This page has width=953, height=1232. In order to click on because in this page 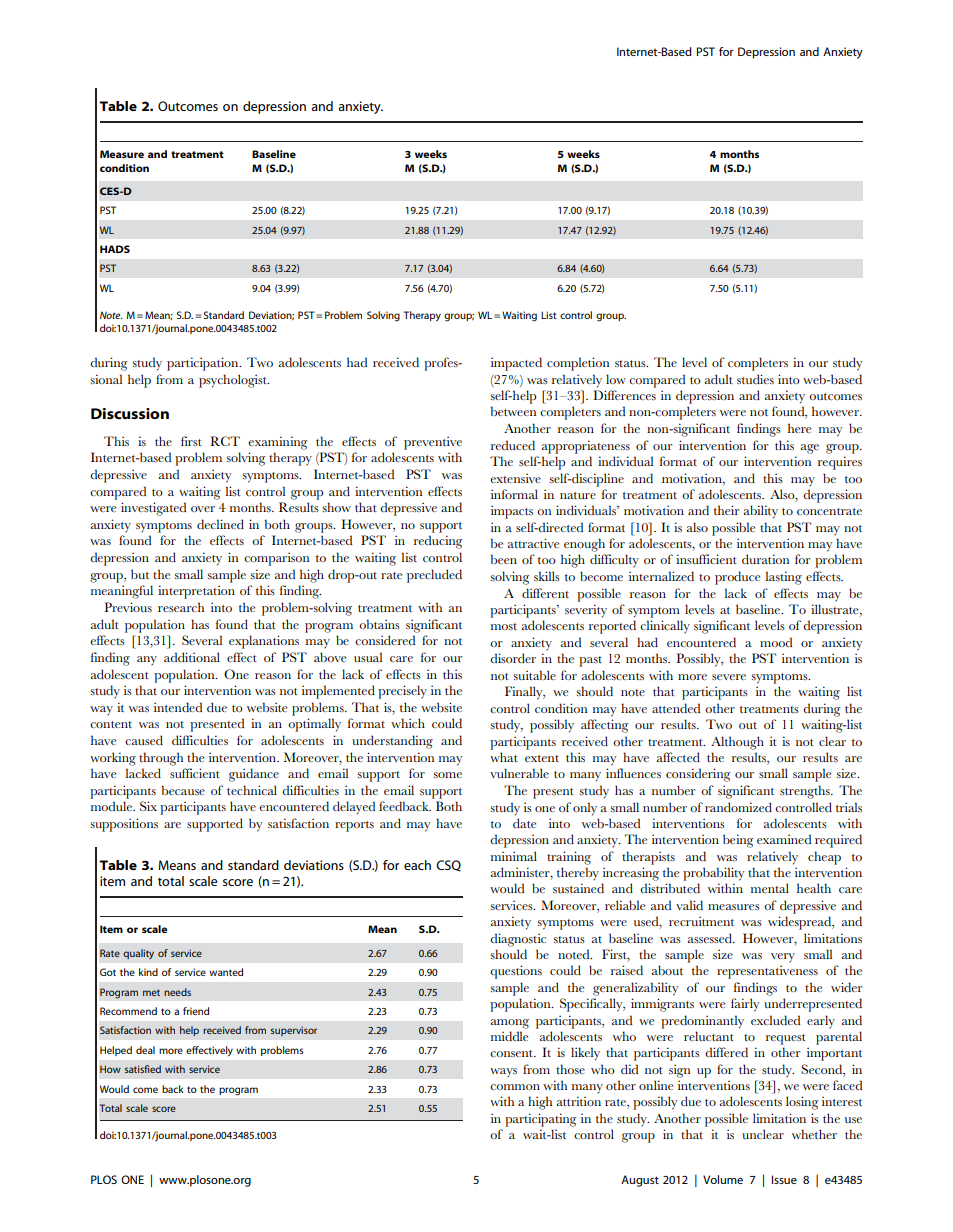, I will do `click(183, 790)`.
